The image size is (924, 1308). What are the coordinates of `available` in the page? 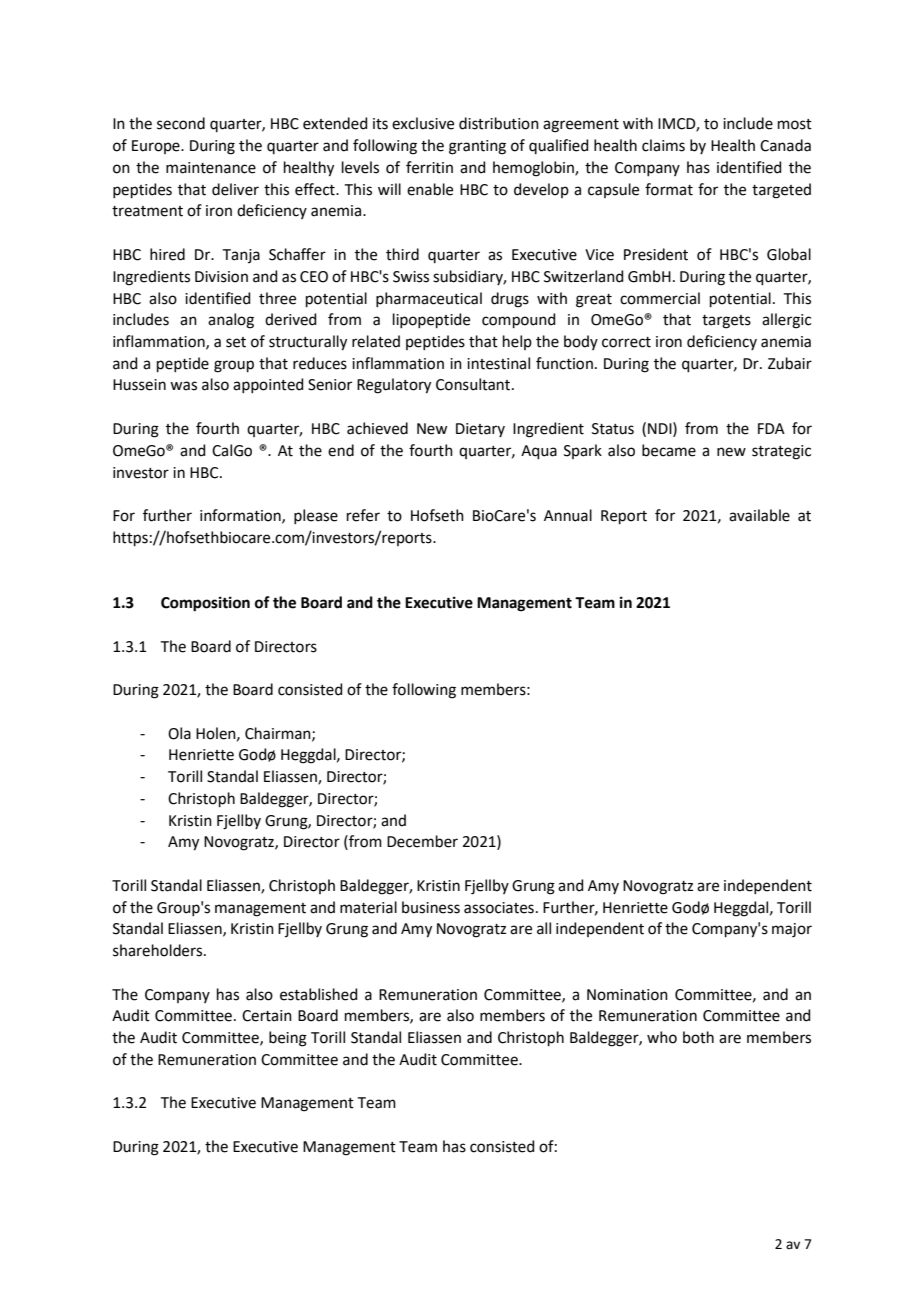 It's located at (759, 515).
